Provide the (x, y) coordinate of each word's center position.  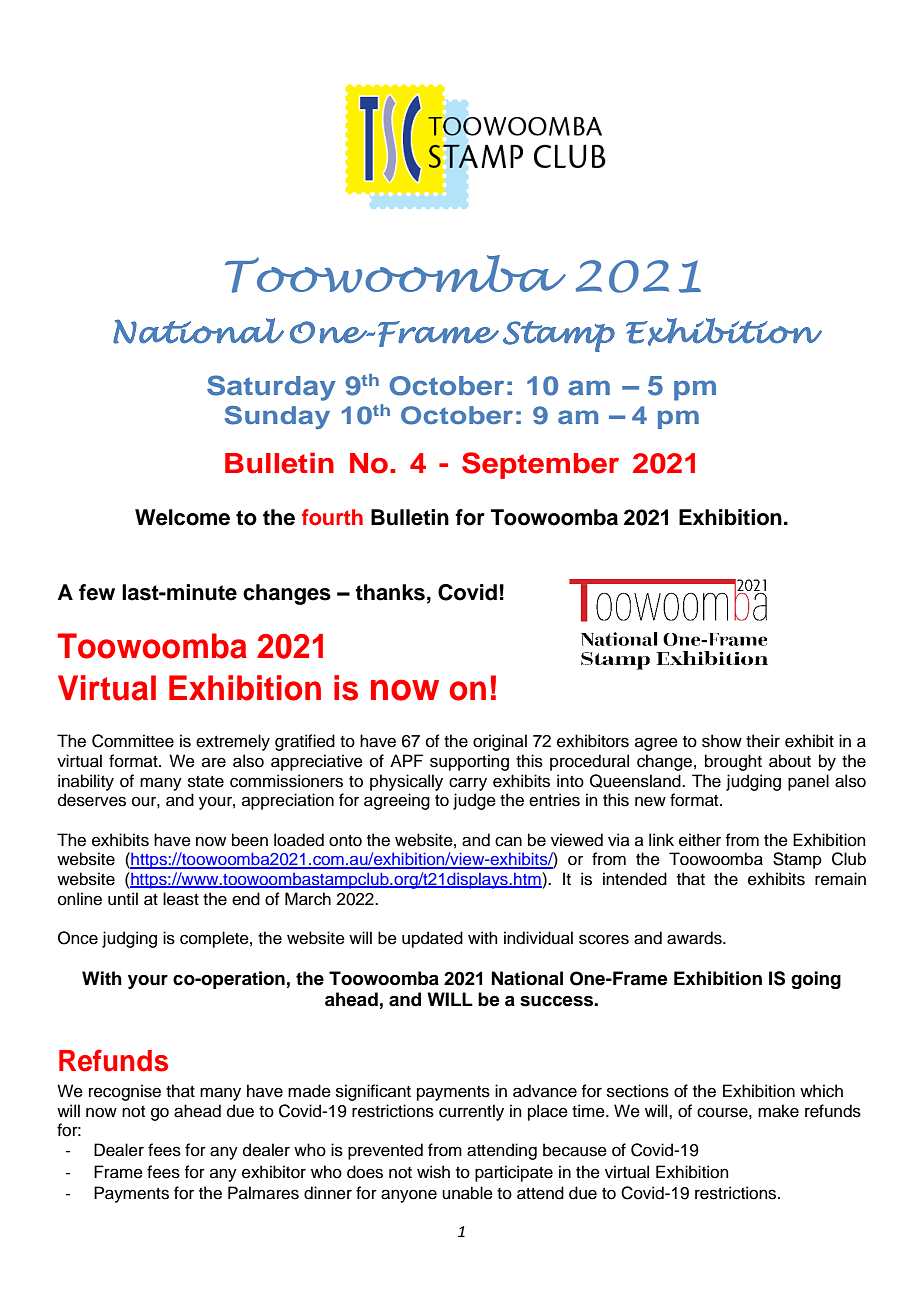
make (778, 1111)
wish (433, 1172)
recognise (125, 1092)
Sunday (277, 417)
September (540, 465)
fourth (332, 517)
